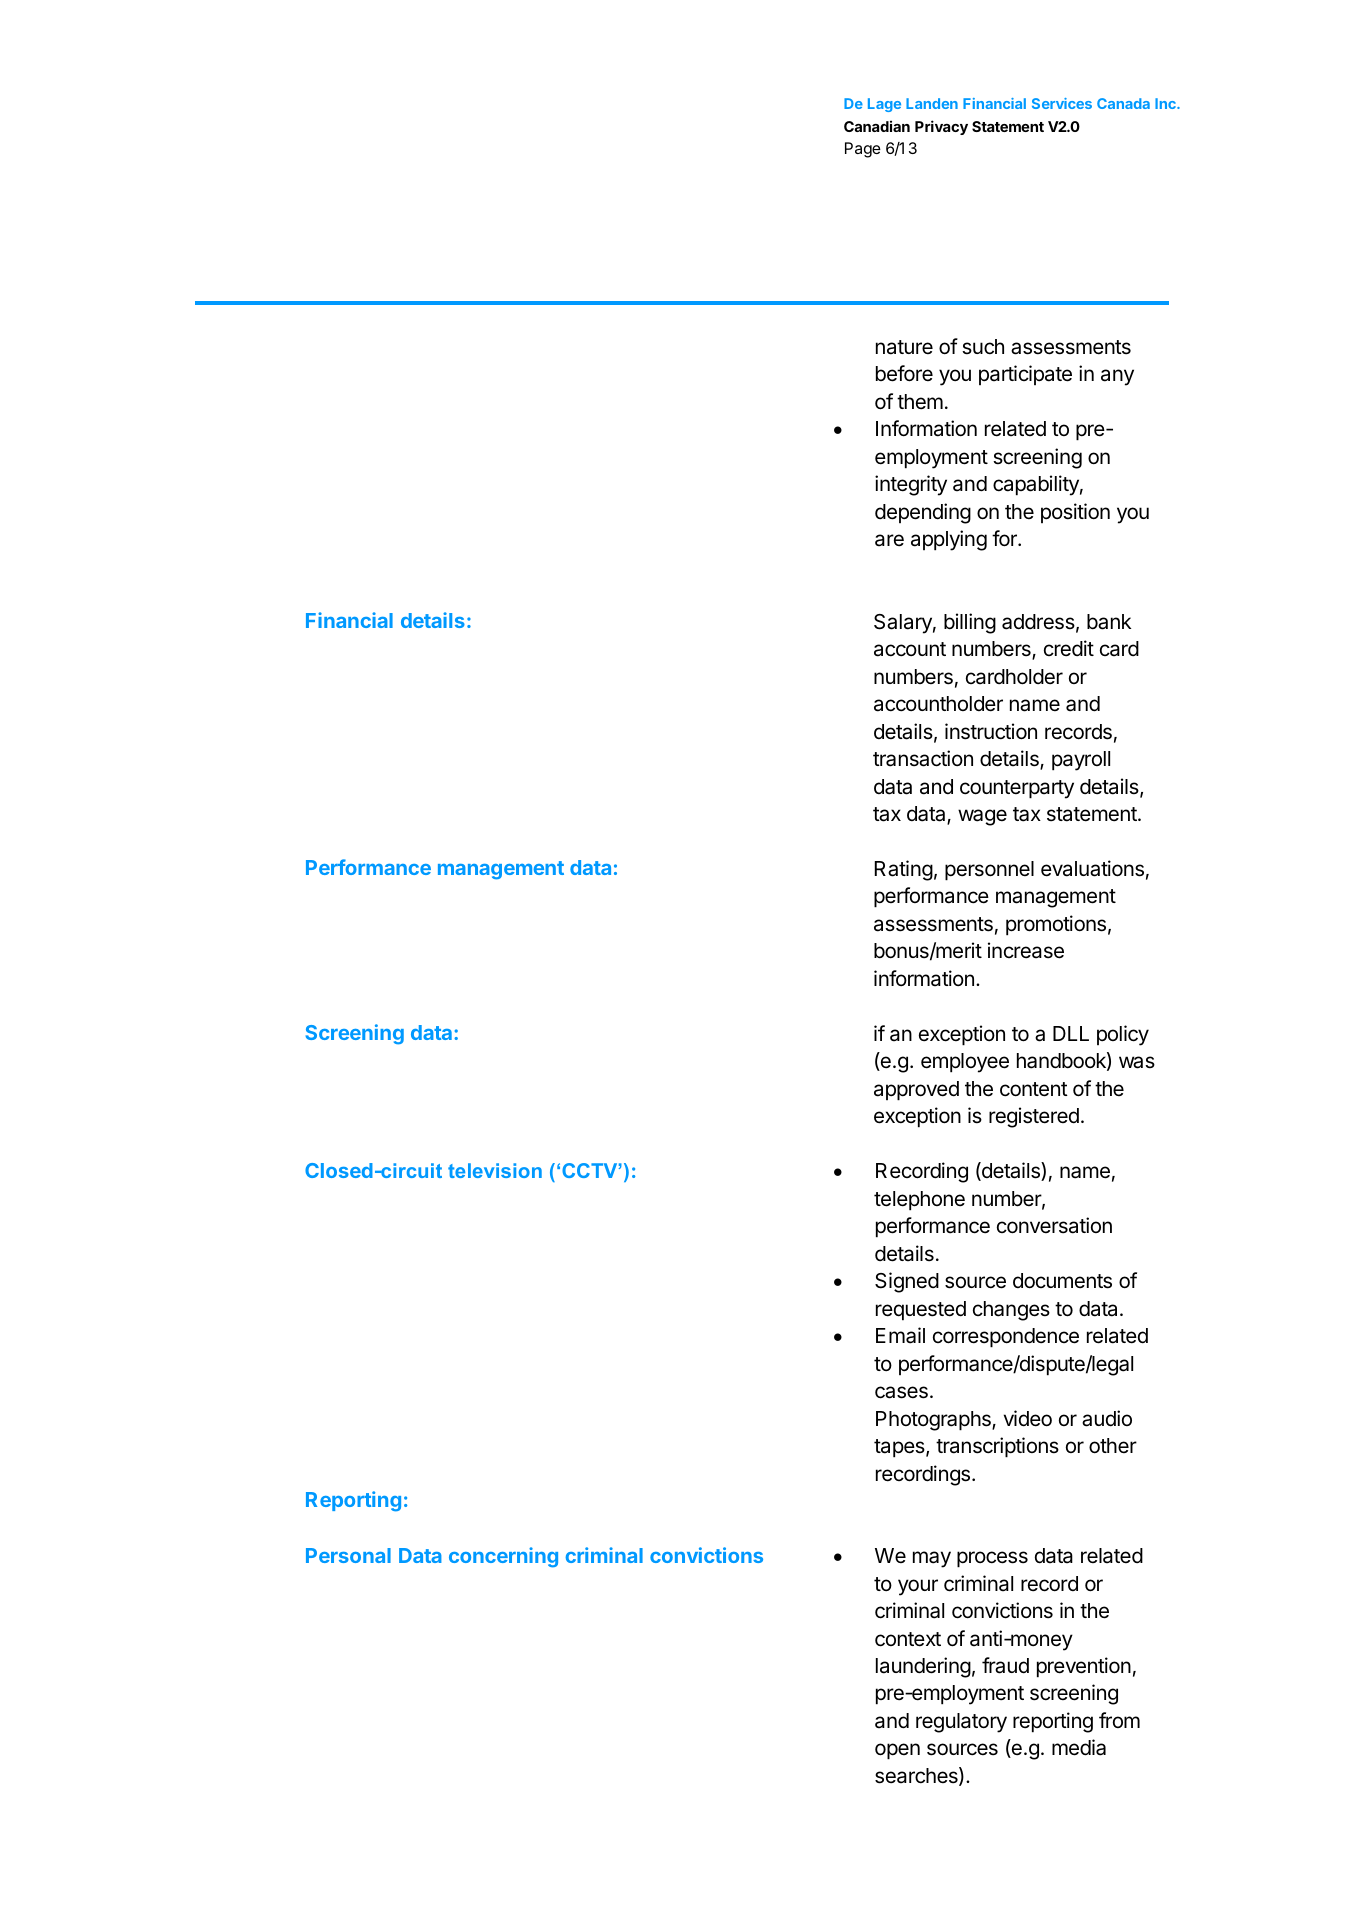  What do you see at coordinates (1062, 103) in the image?
I see `Services` at bounding box center [1062, 103].
